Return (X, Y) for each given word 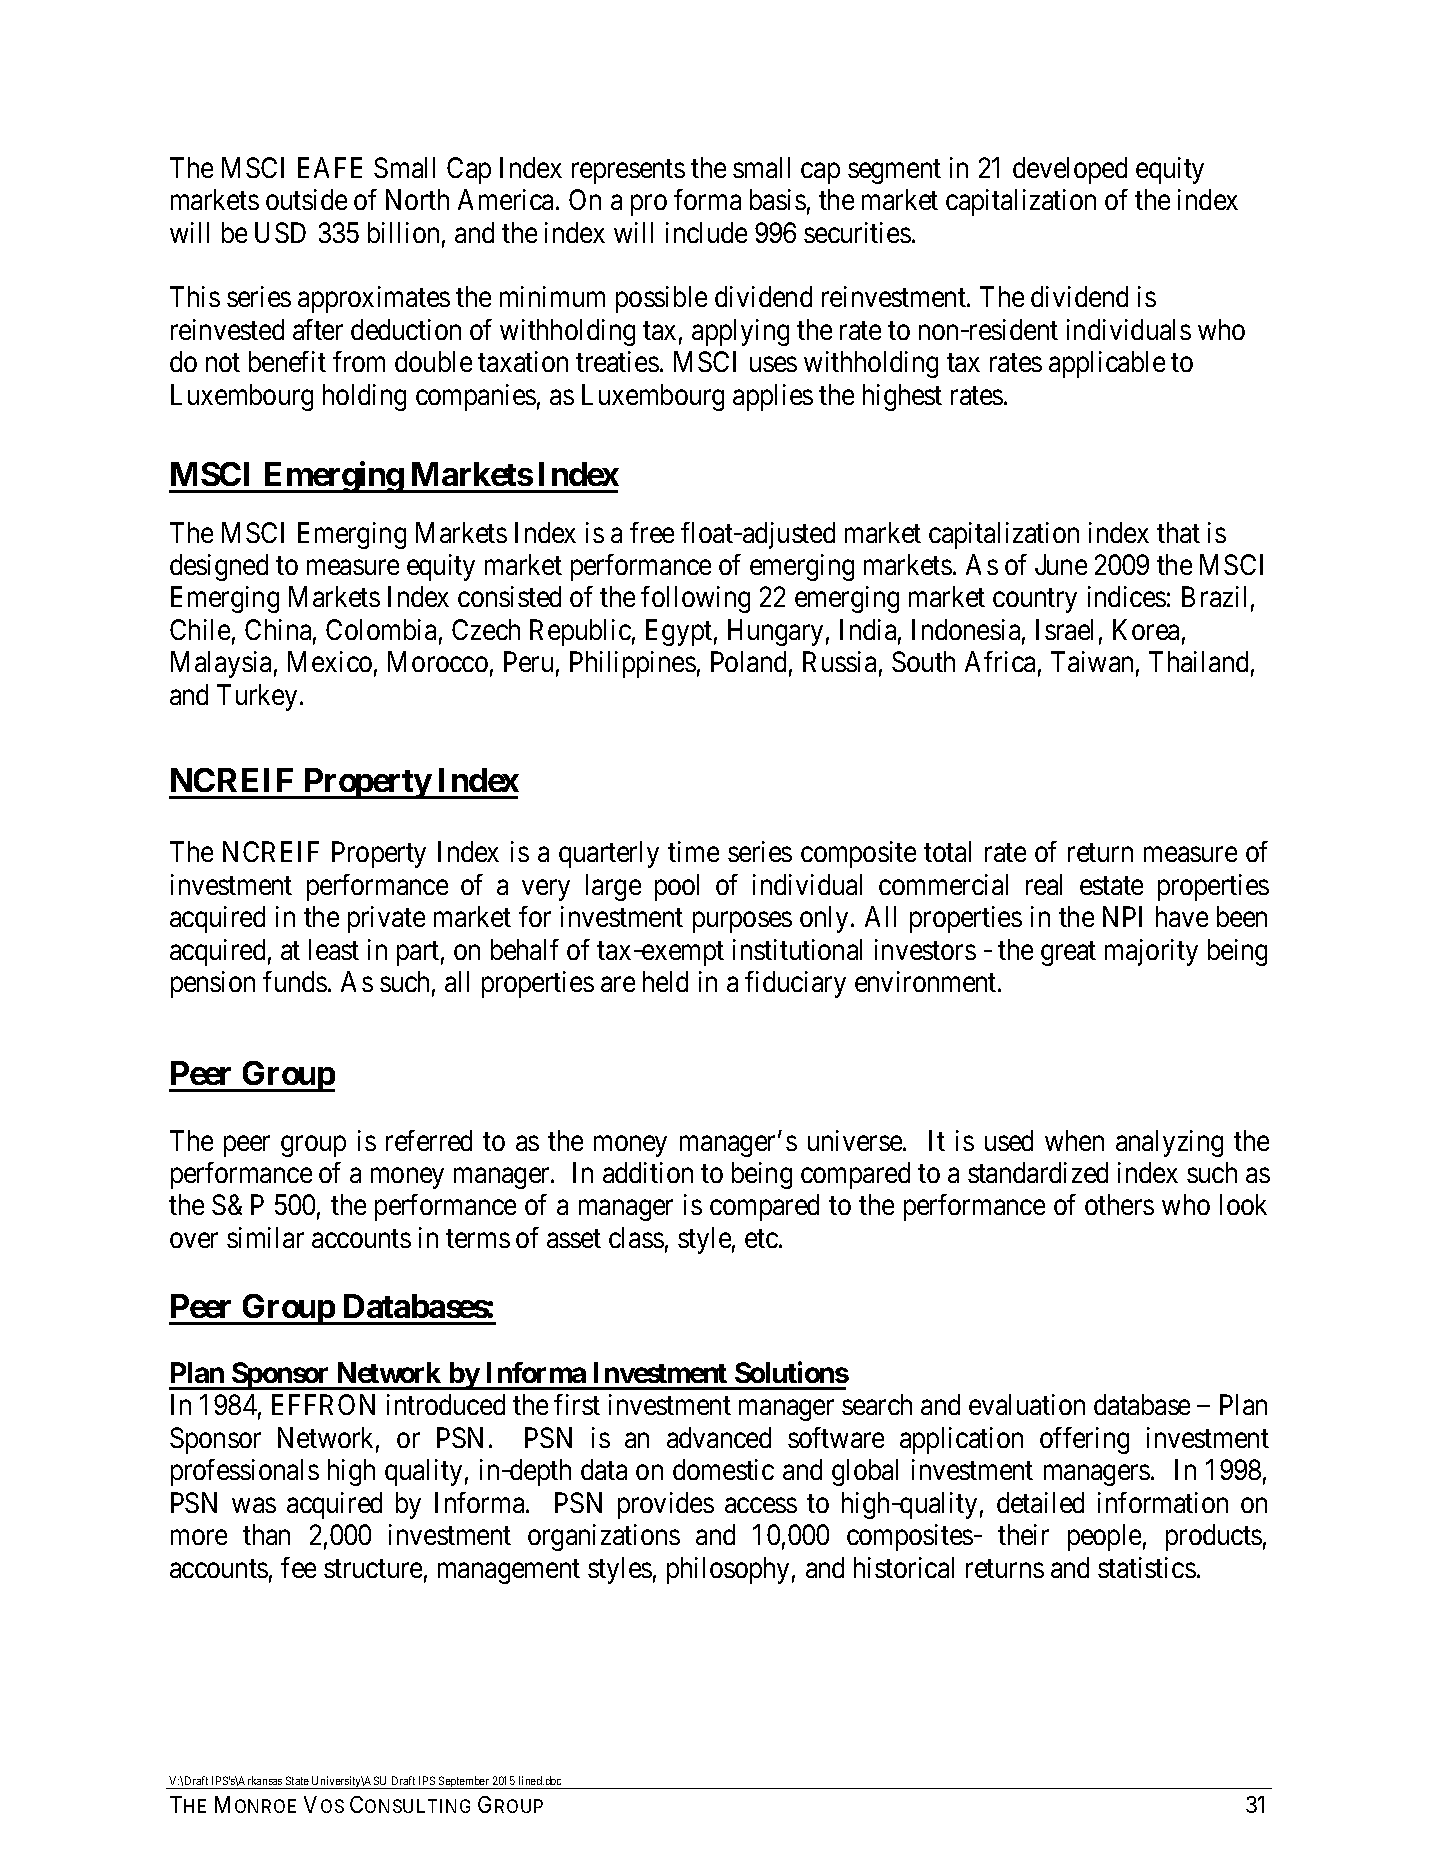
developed (1070, 170)
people (1104, 1537)
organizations (604, 1537)
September (464, 1782)
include (706, 232)
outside (306, 199)
